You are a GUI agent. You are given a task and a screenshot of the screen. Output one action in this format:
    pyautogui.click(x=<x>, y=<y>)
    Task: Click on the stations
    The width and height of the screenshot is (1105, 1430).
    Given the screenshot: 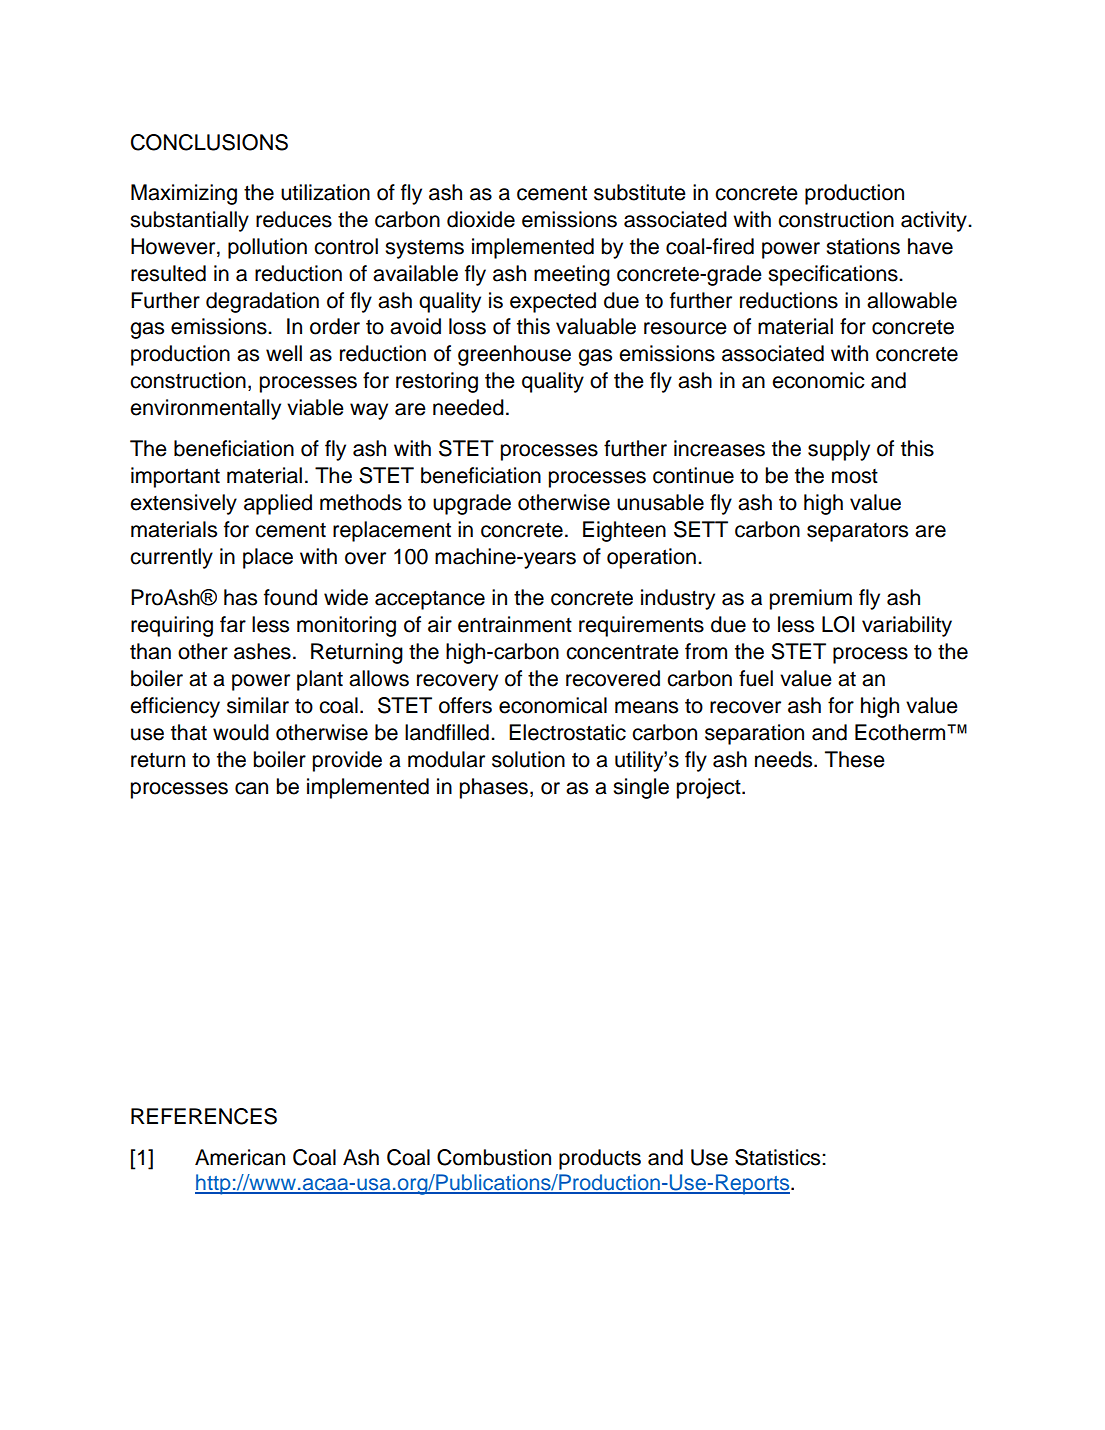 What is the action you would take?
    pyautogui.click(x=863, y=246)
